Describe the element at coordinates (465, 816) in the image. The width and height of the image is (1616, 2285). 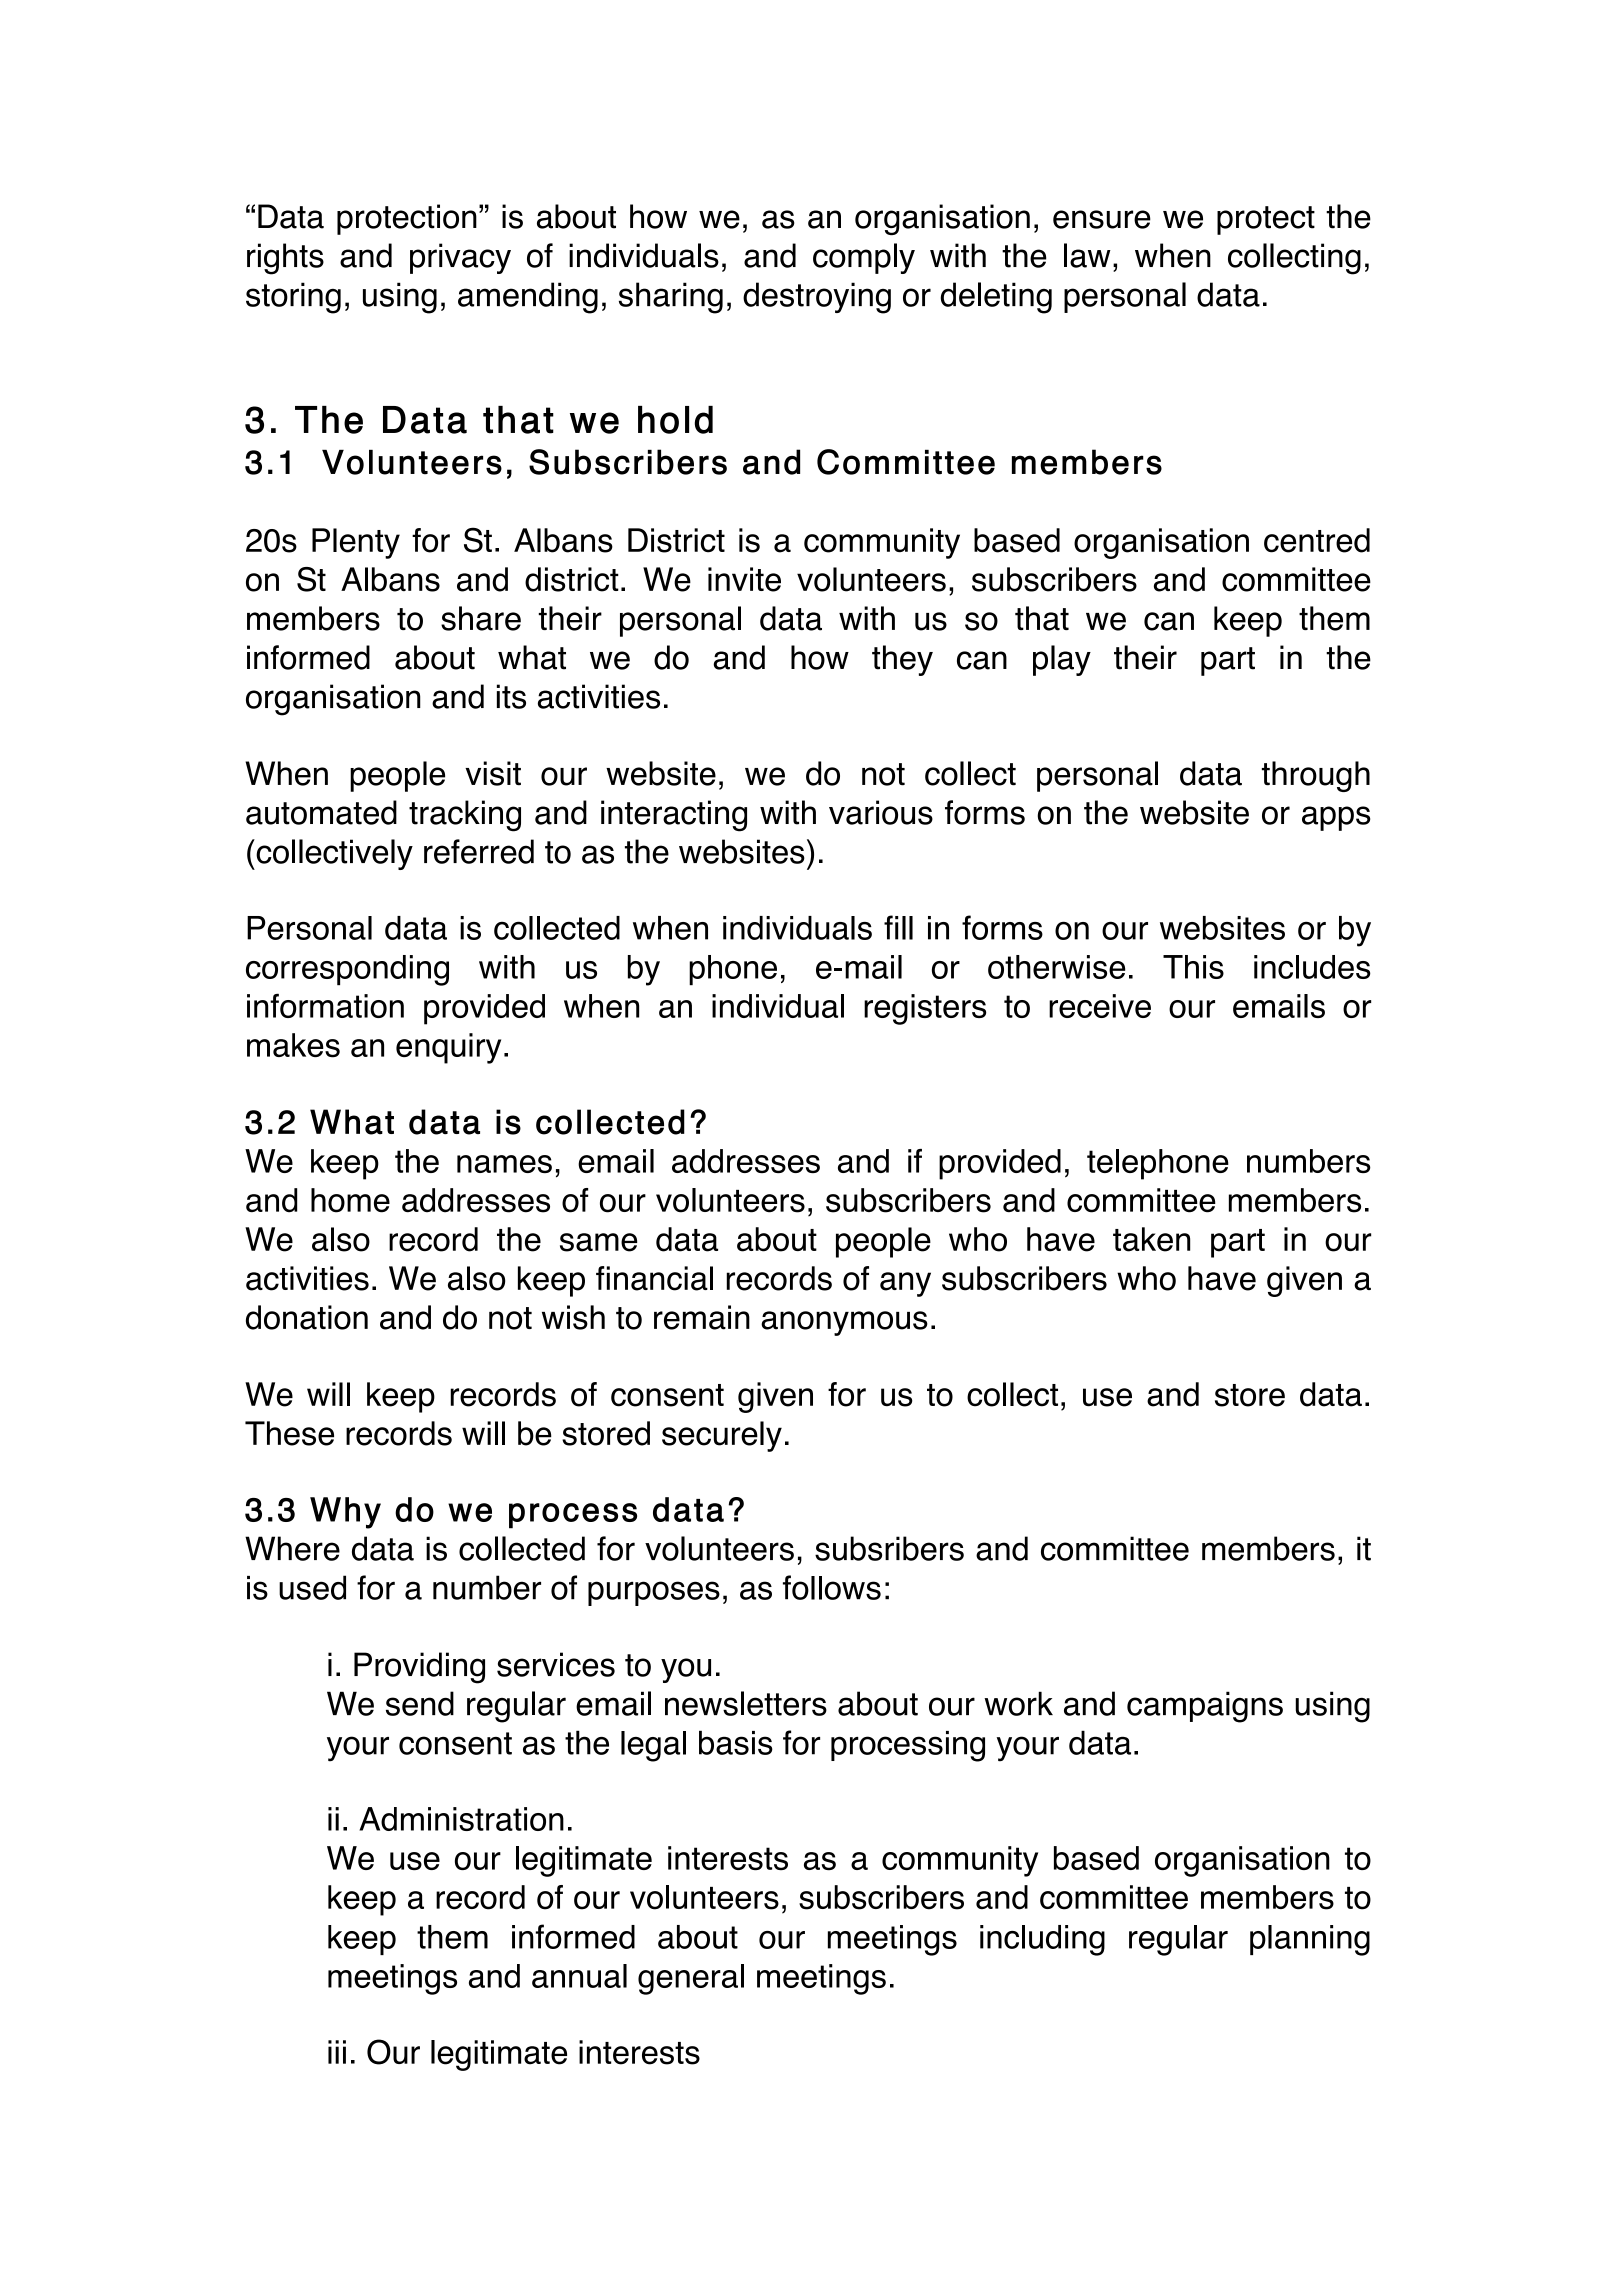
I see `tracking` at that location.
